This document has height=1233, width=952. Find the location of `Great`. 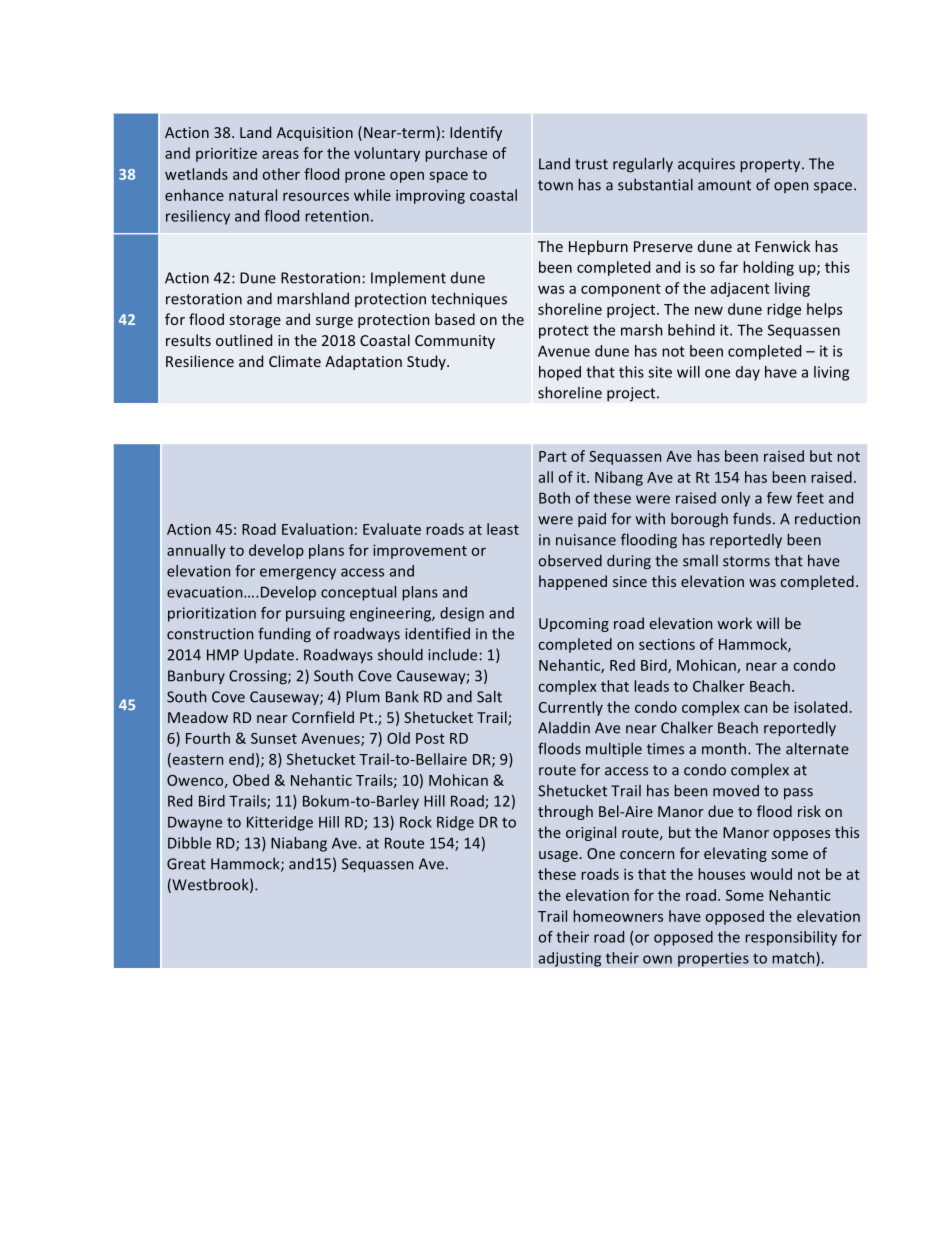

Great is located at coordinates (186, 864).
